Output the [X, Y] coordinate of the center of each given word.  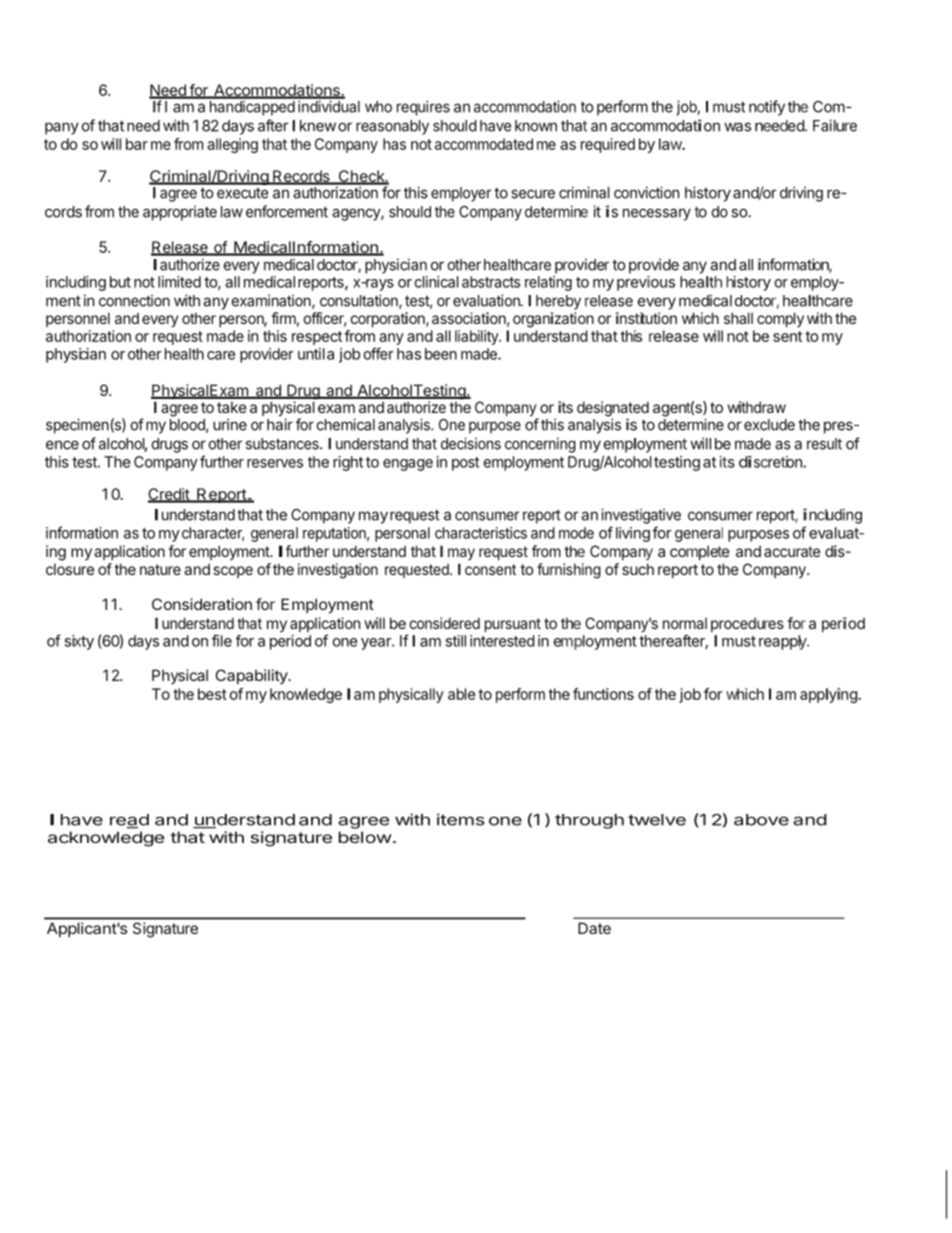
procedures [747, 625]
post [465, 464]
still [455, 641]
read [129, 821]
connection [134, 301]
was [737, 127]
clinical [436, 282]
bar [137, 144]
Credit [169, 495]
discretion [771, 462]
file [222, 640]
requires [423, 108]
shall [738, 318]
